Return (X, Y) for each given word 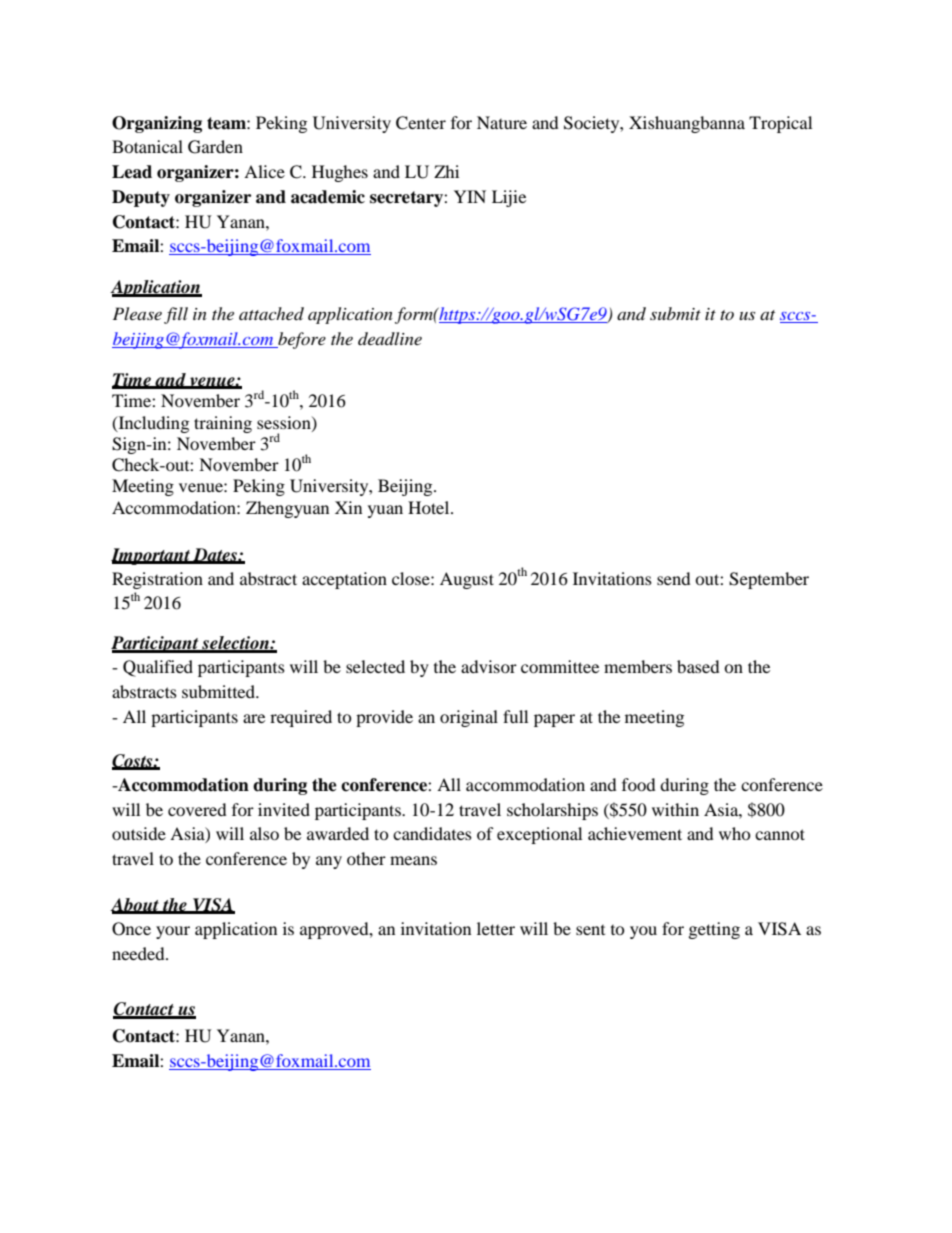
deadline (390, 338)
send (674, 578)
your (173, 932)
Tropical (780, 124)
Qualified (158, 668)
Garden (215, 147)
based (698, 666)
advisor (489, 666)
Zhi (446, 171)
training (223, 424)
